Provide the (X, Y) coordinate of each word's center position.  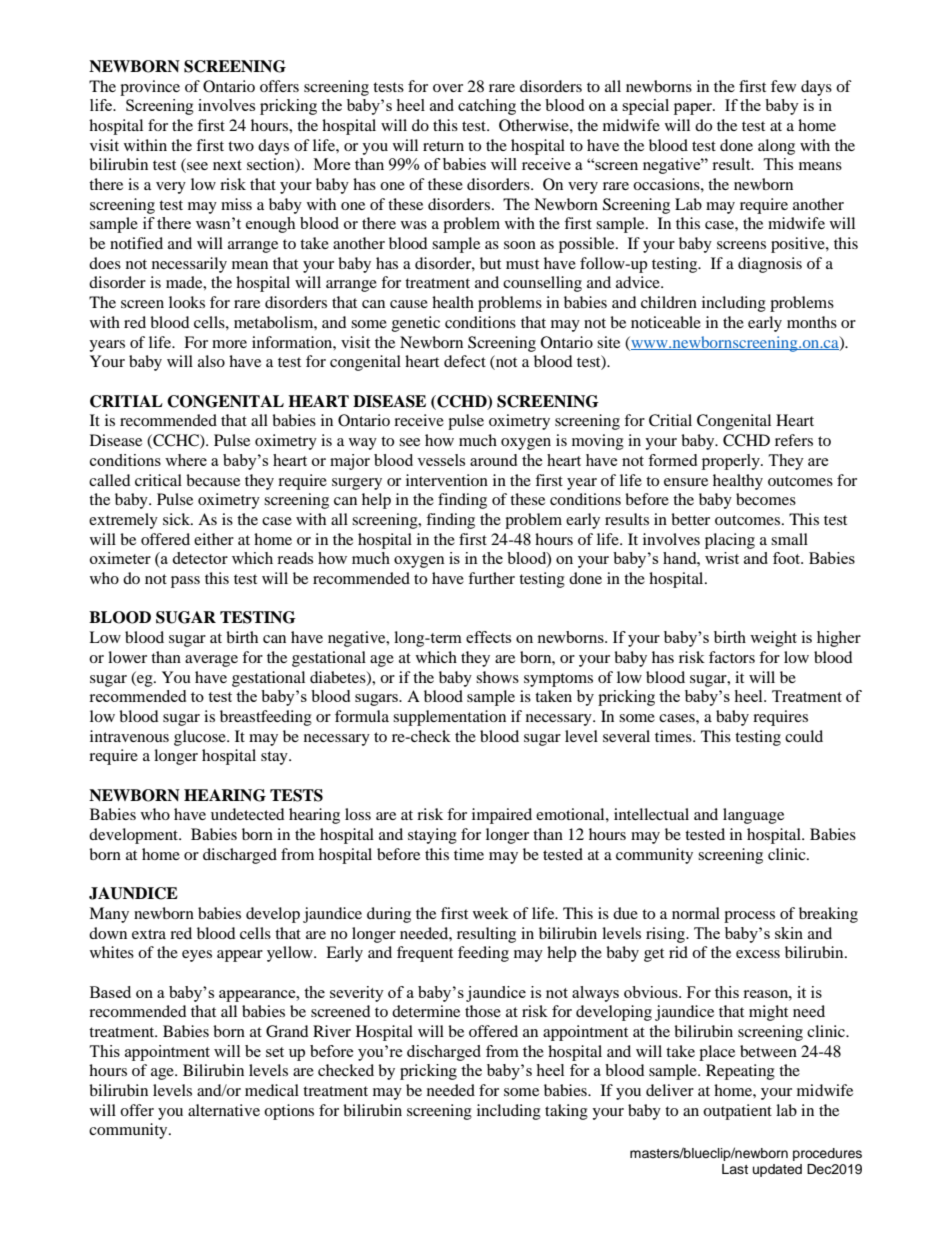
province (150, 88)
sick (177, 519)
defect (465, 361)
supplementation (449, 718)
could (804, 736)
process (749, 917)
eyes (197, 956)
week (491, 913)
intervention (447, 480)
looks (187, 302)
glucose (201, 738)
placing (730, 541)
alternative (224, 1110)
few (783, 86)
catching (487, 107)
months (812, 322)
